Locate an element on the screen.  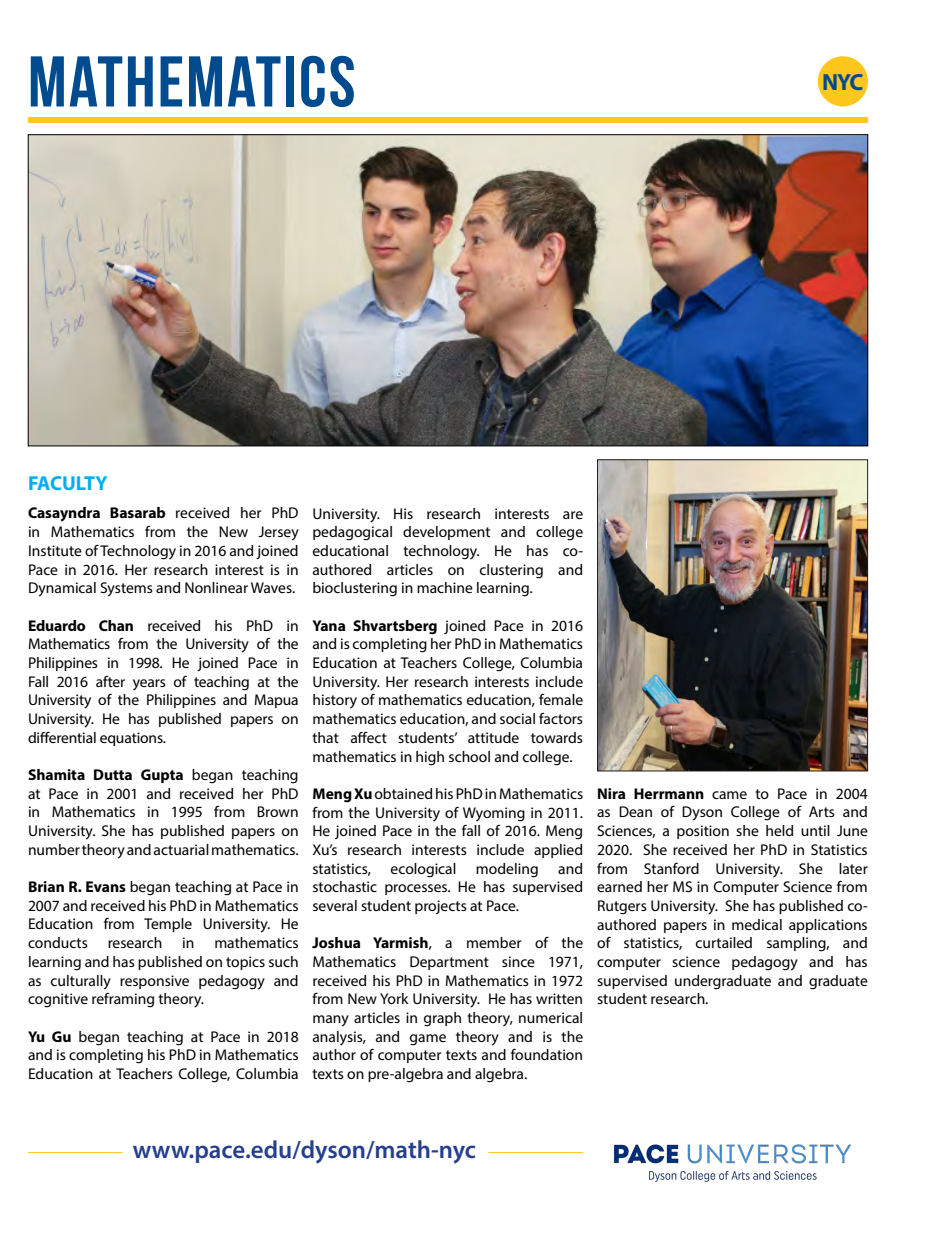
member is located at coordinates (494, 942).
